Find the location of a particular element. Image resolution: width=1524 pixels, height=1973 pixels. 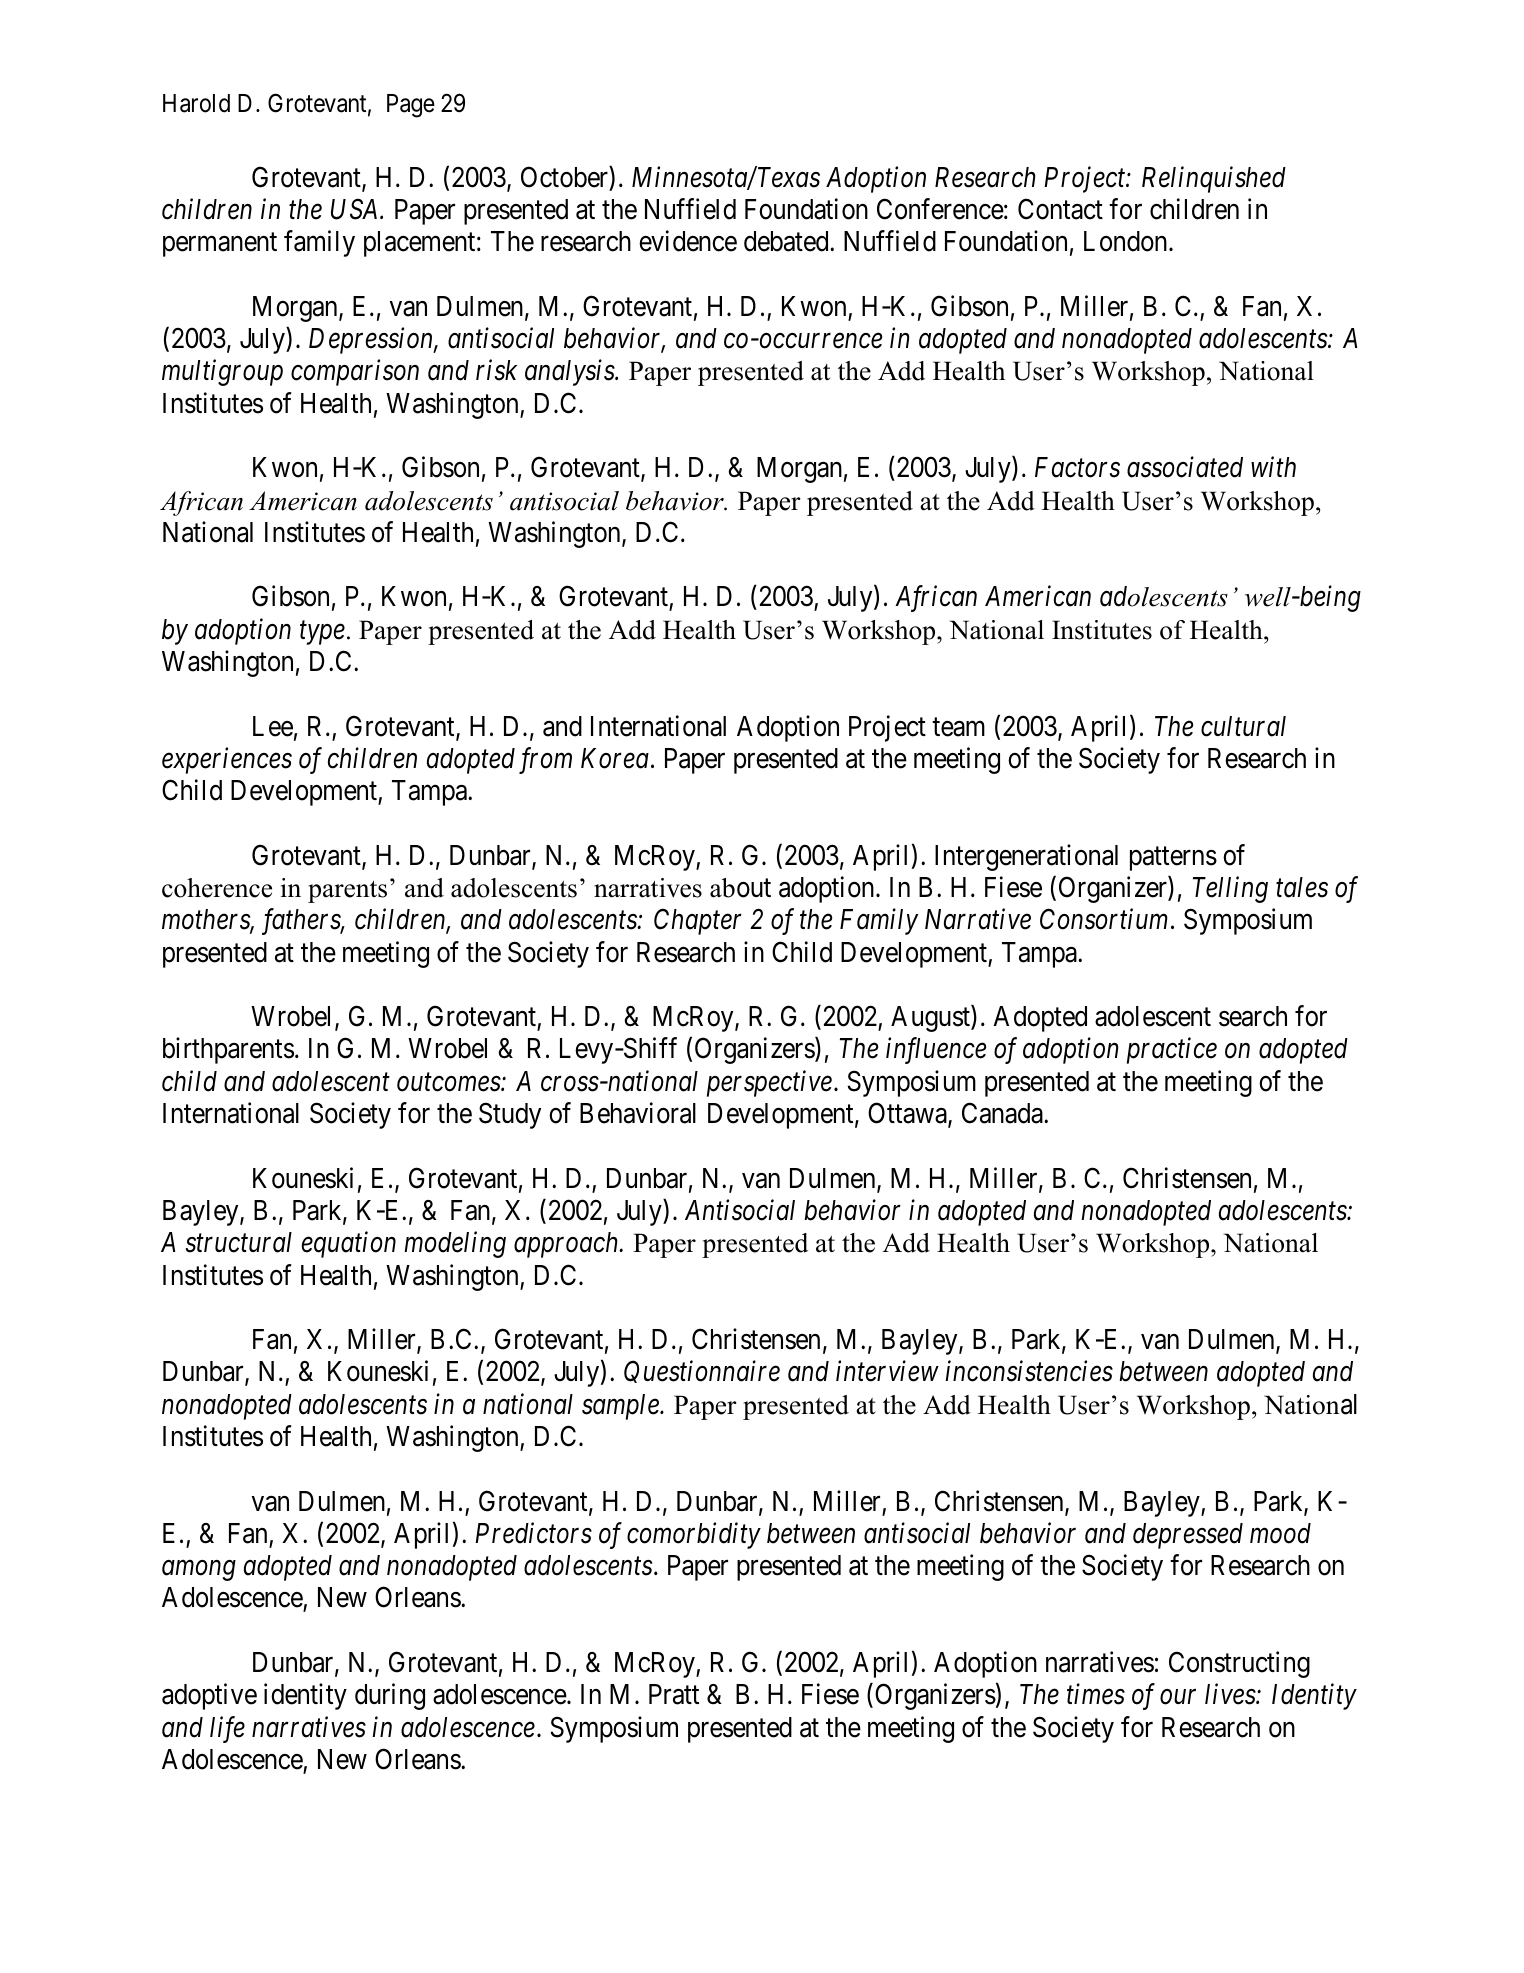

during is located at coordinates (390, 1697).
